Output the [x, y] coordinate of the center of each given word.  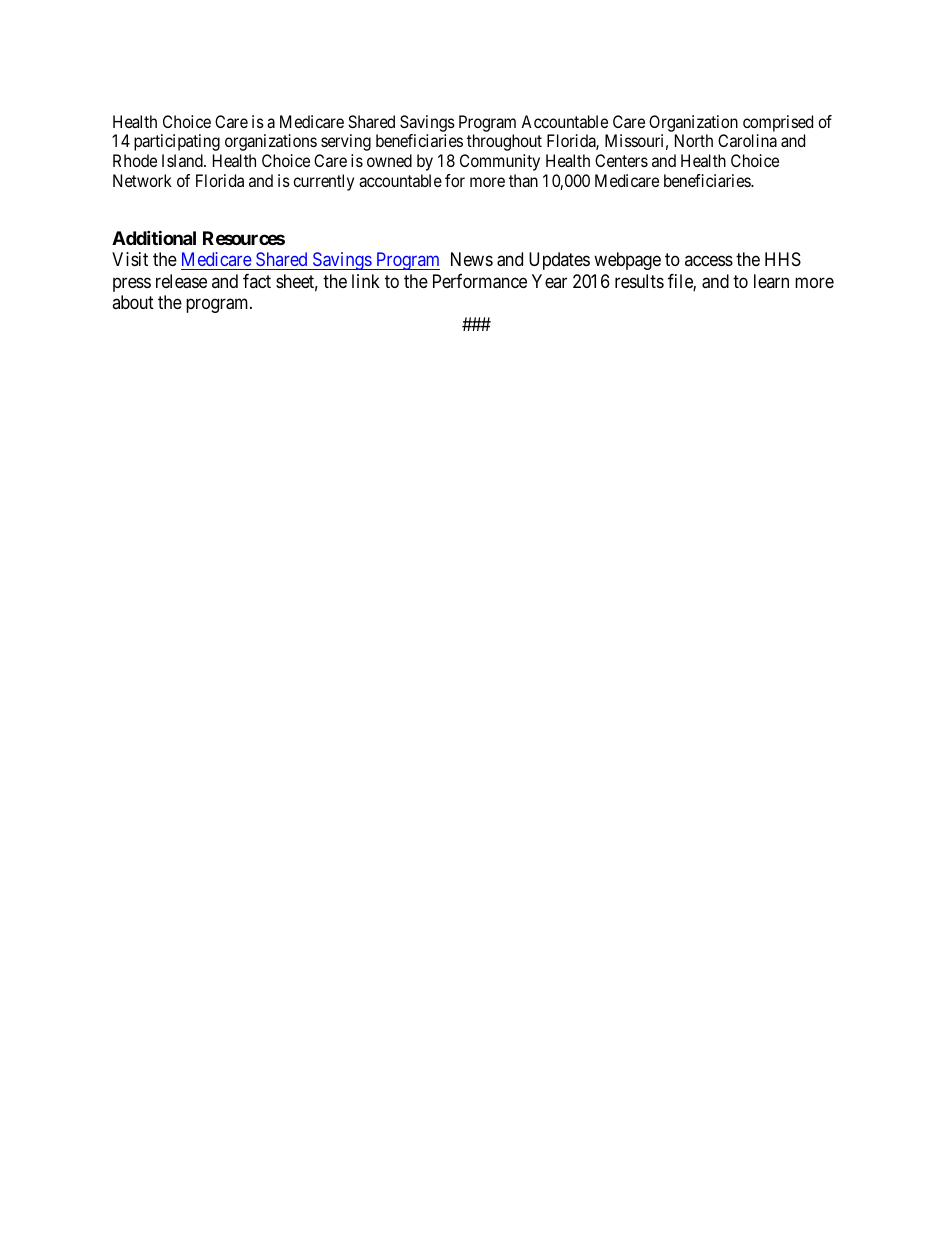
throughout [504, 142]
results [639, 281]
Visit [130, 259]
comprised [778, 123]
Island [183, 160]
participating [177, 142]
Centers [621, 160]
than [523, 180]
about [133, 302]
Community [500, 162]
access [709, 261]
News [472, 259]
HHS [783, 259]
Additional [154, 237]
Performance [480, 281]
